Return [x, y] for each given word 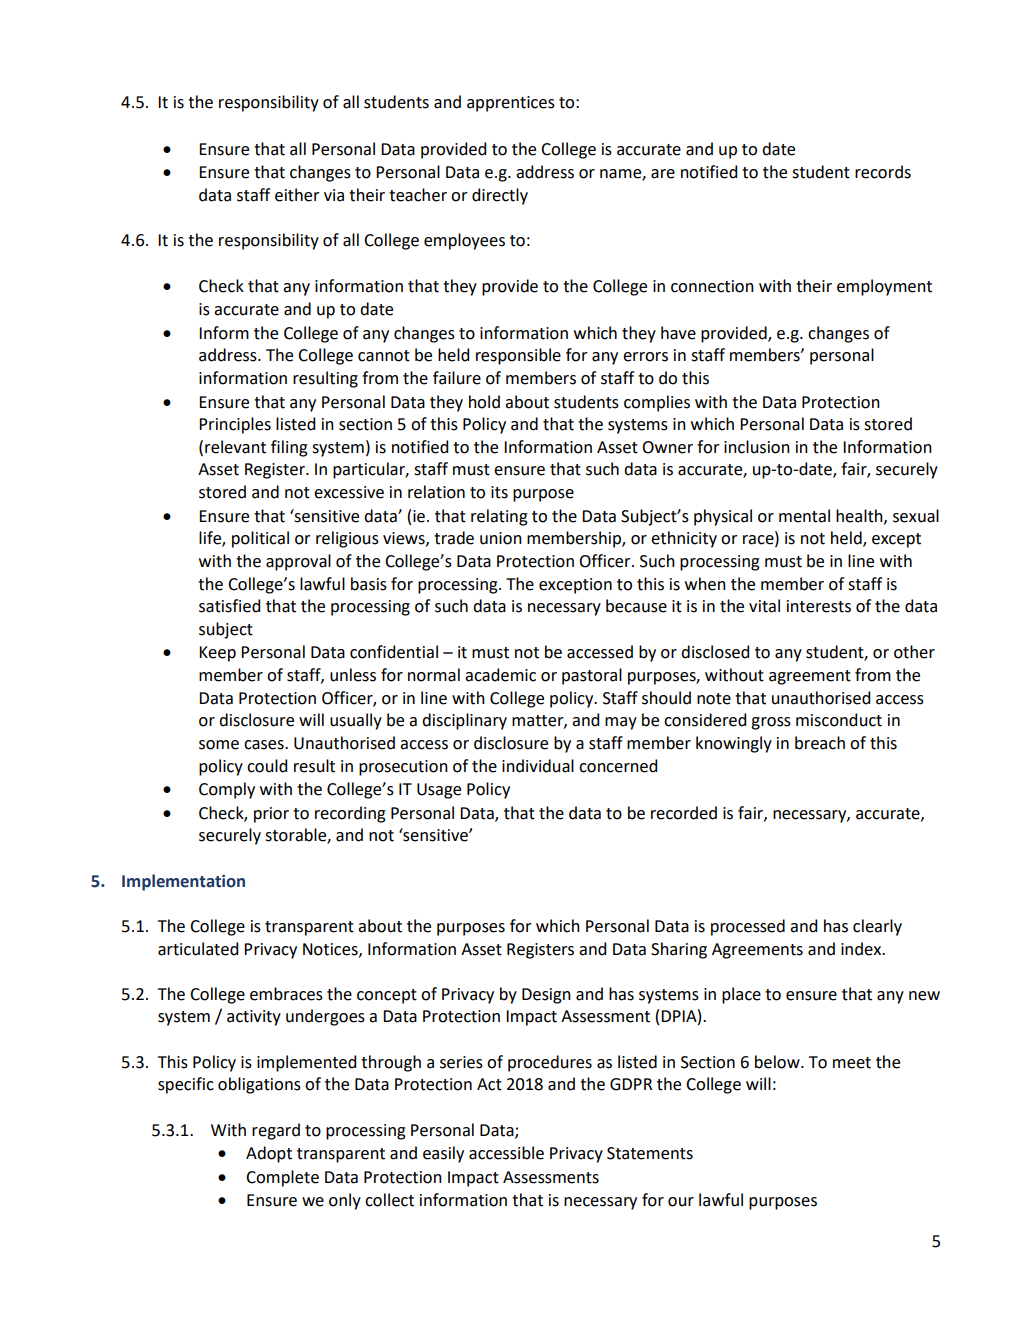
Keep [217, 654]
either [297, 195]
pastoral [592, 676]
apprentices [511, 104]
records [883, 172]
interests [819, 606]
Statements [650, 1153]
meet [852, 1063]
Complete [282, 1178]
